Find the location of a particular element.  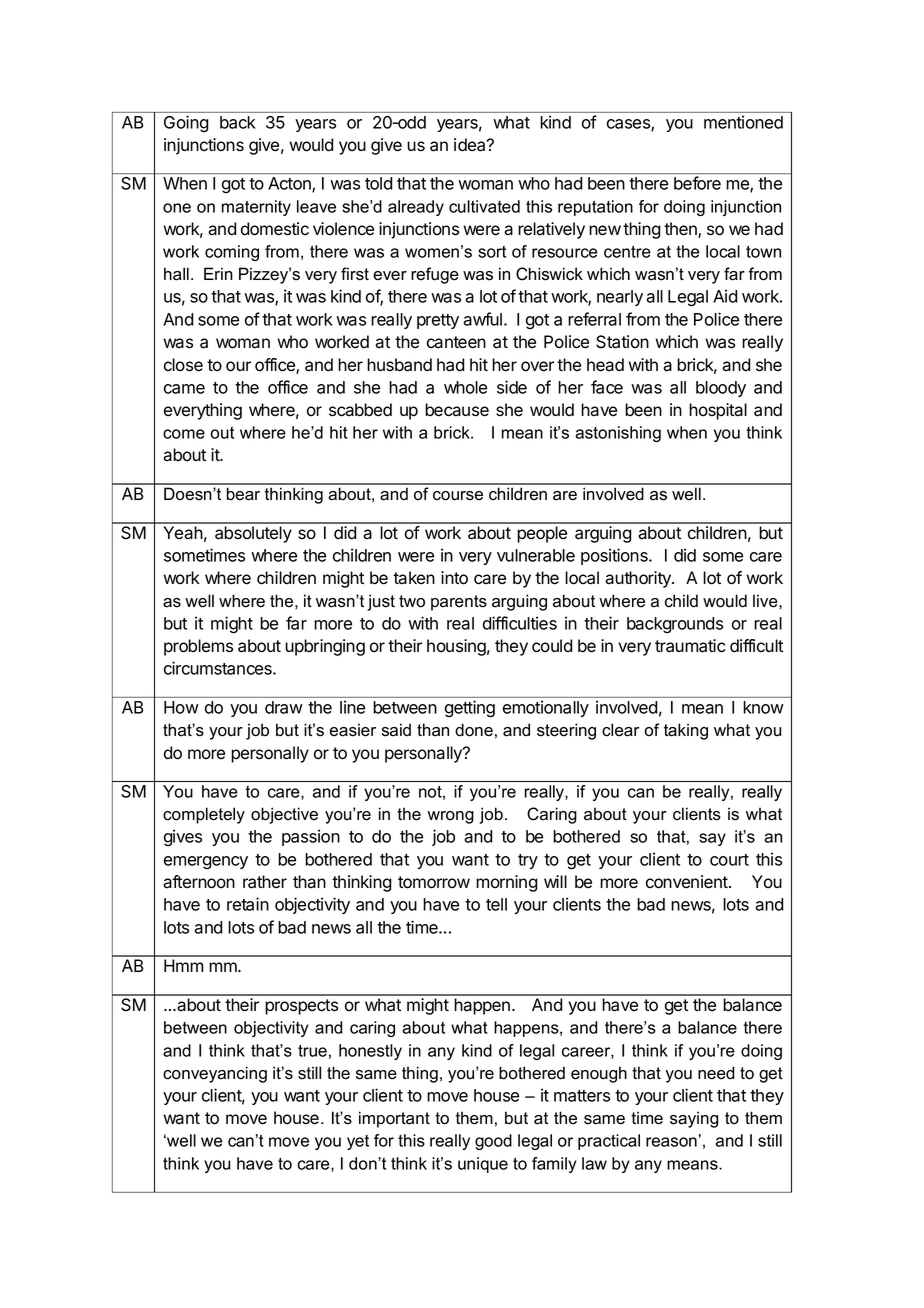

hospital is located at coordinates (718, 411).
